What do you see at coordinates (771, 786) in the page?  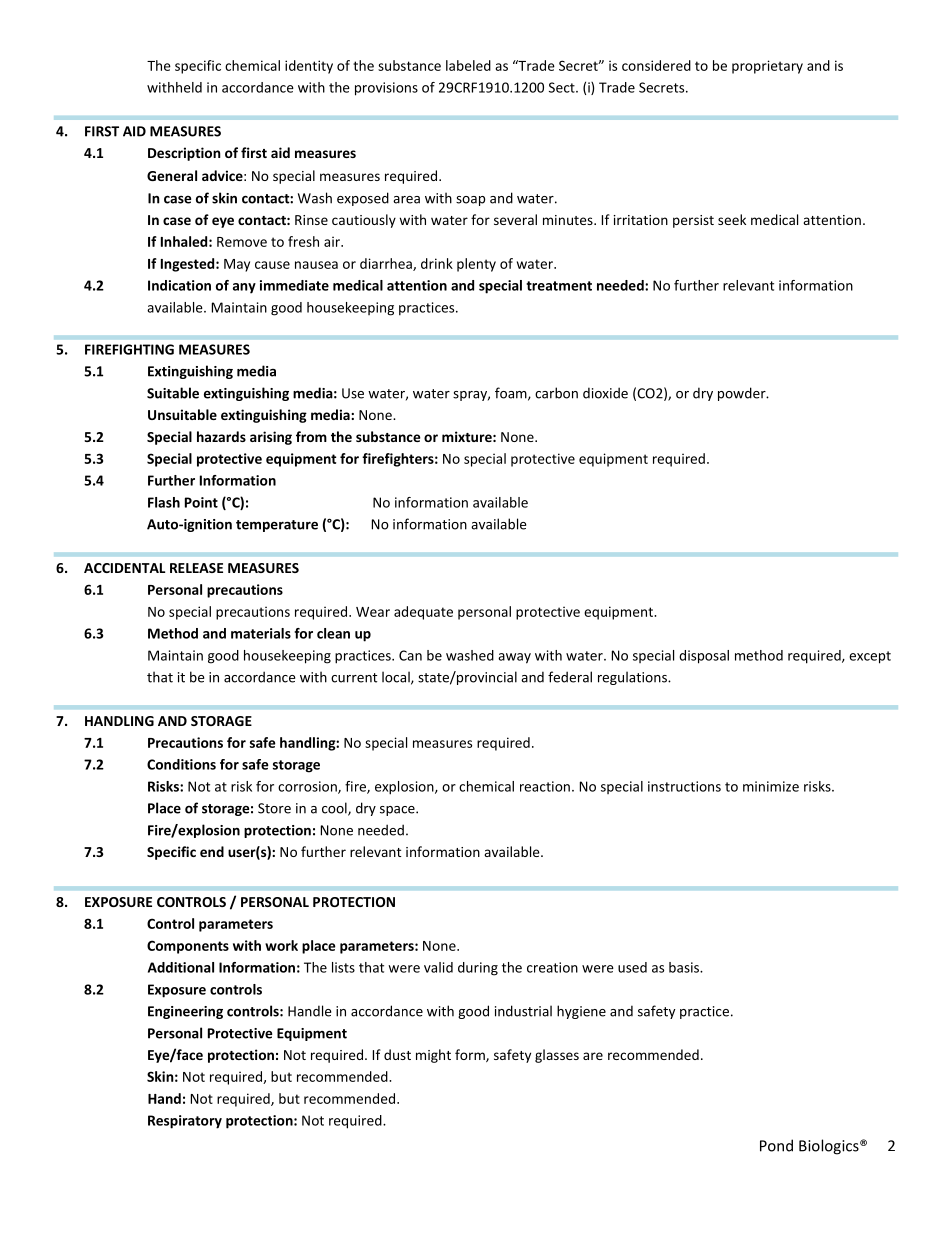 I see `minimize` at bounding box center [771, 786].
